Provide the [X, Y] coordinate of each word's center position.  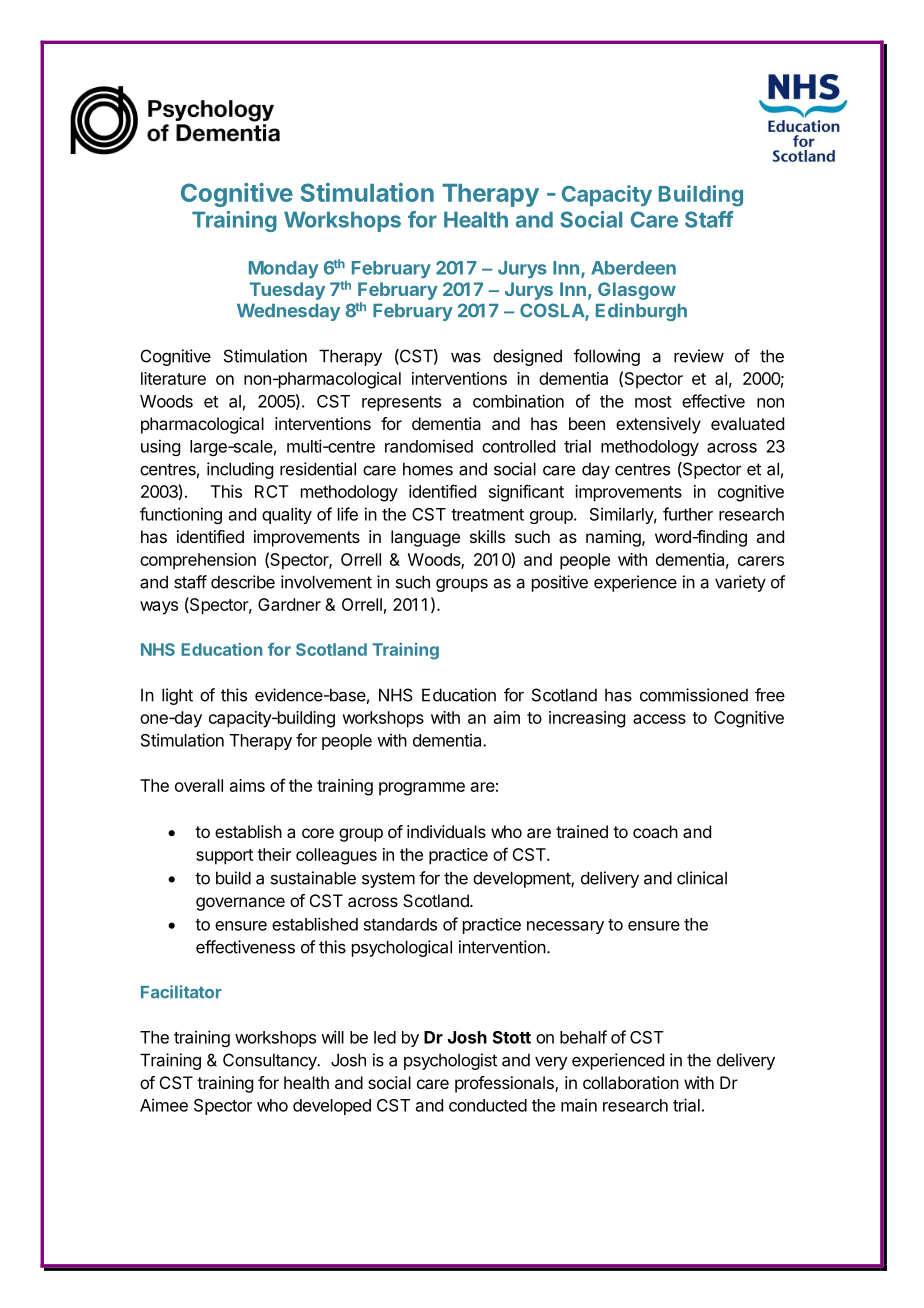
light [177, 696]
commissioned [694, 695]
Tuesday [287, 291]
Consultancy [271, 1061]
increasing [587, 719]
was [466, 357]
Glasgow [637, 291]
